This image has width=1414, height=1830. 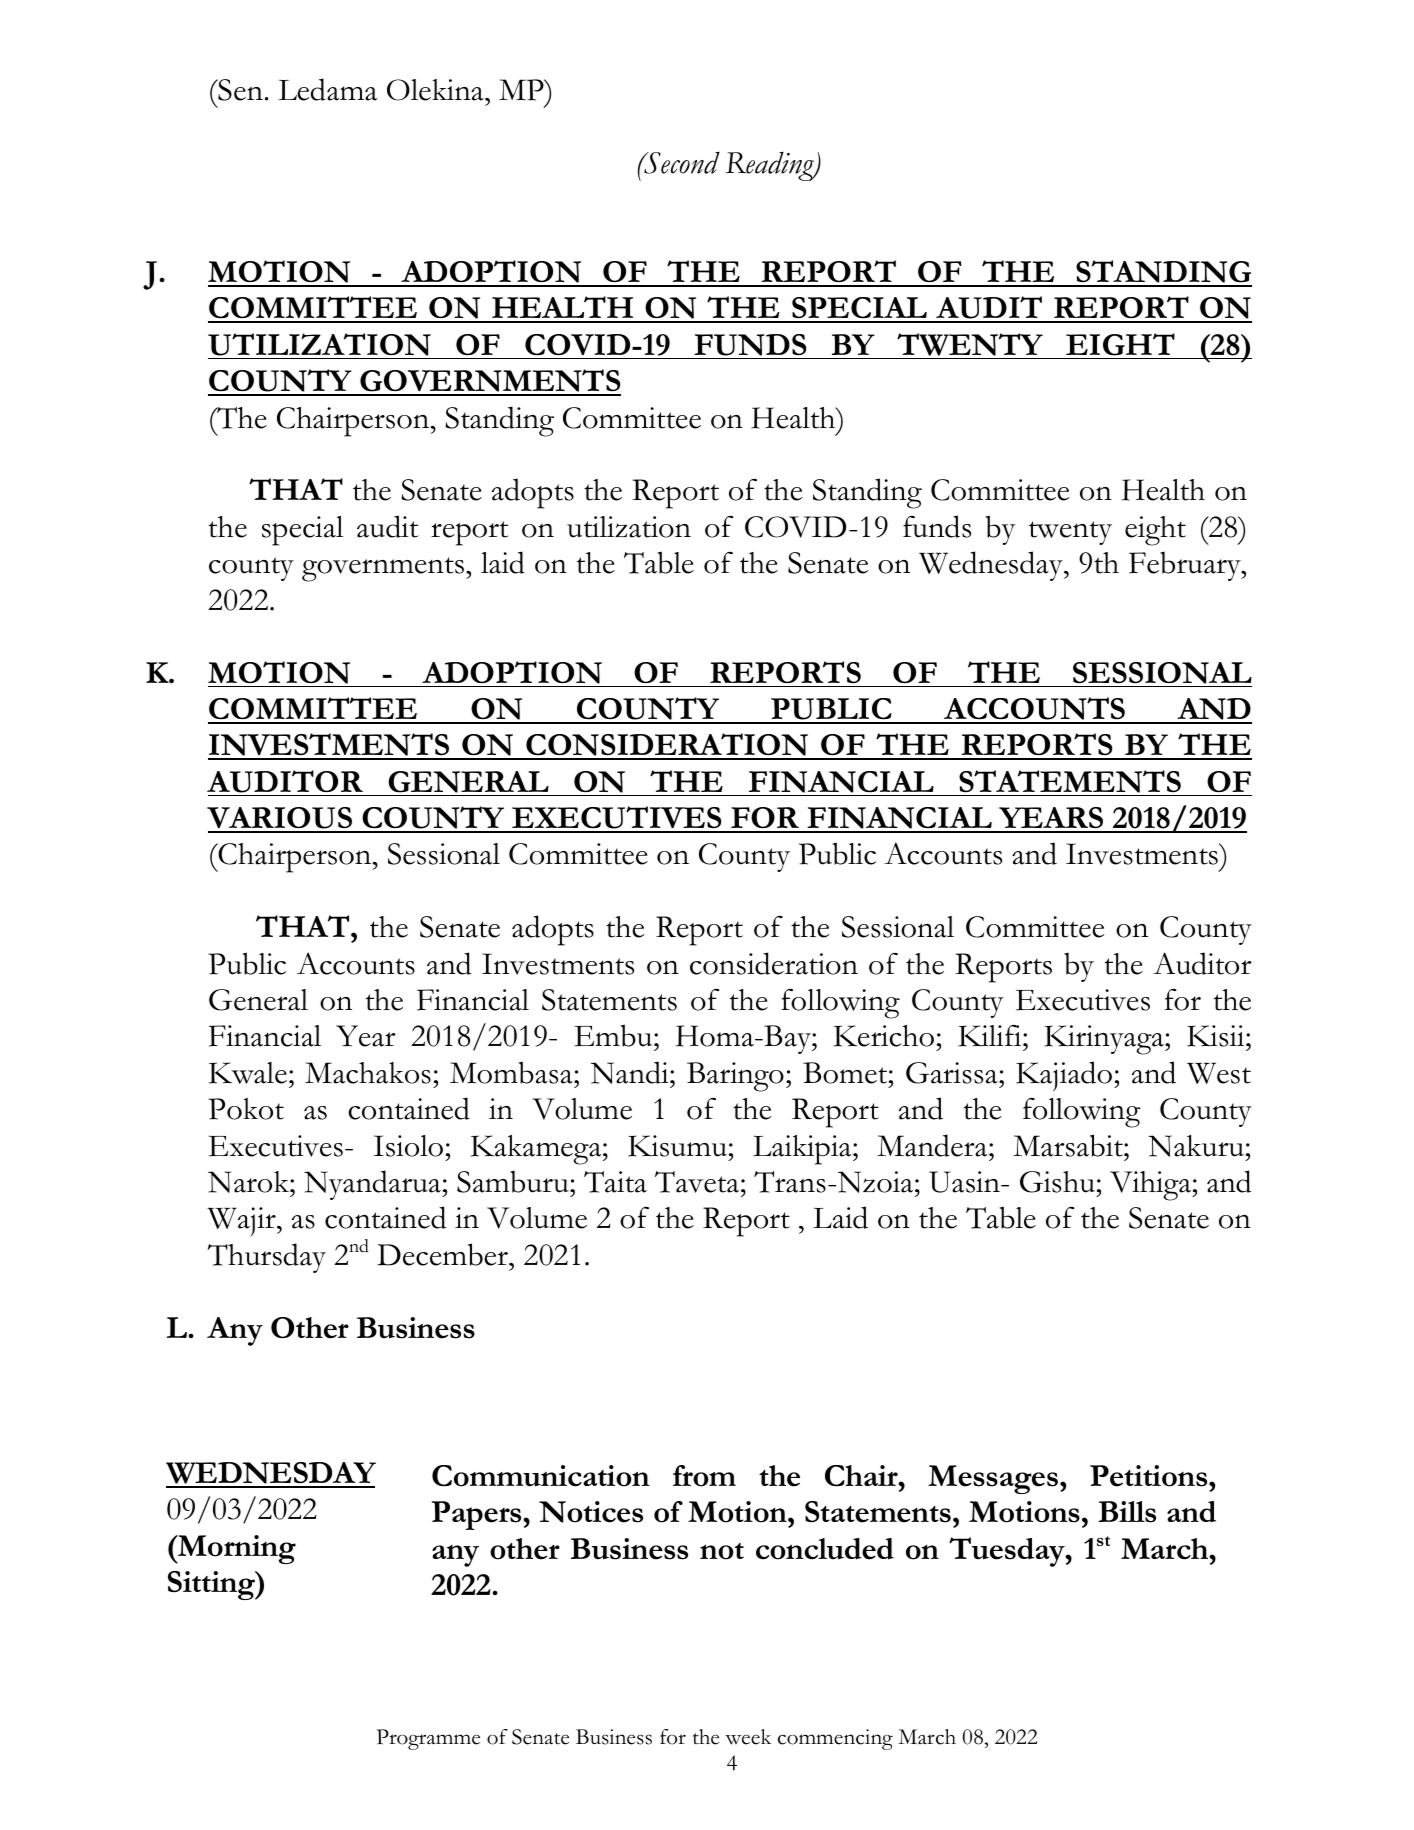 I want to click on Nandi, so click(x=631, y=1072).
